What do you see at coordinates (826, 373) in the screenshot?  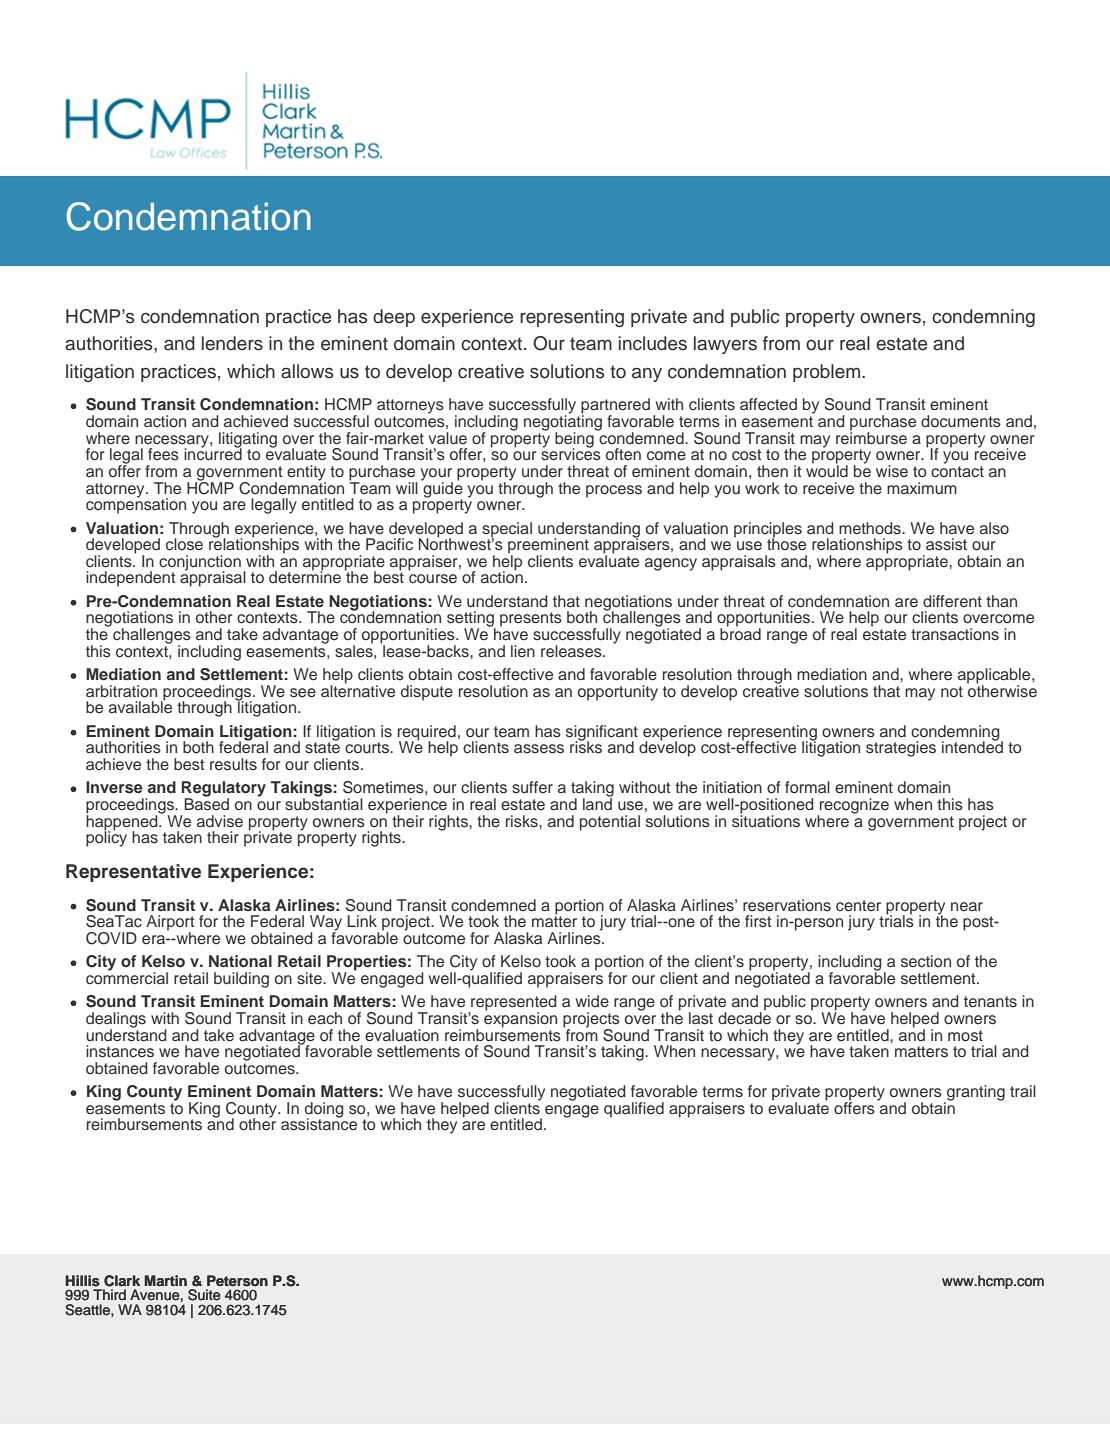 I see `problem` at bounding box center [826, 373].
